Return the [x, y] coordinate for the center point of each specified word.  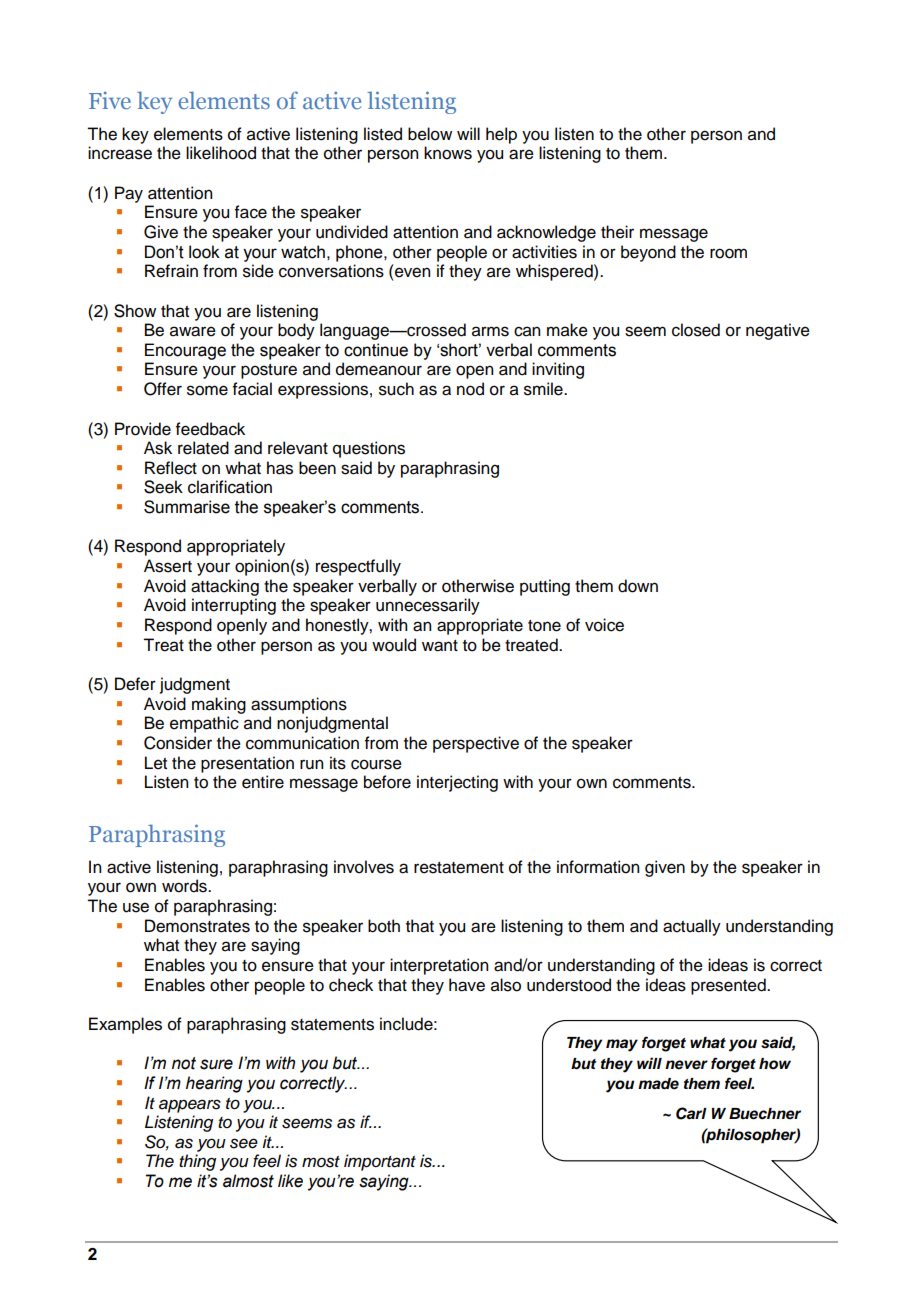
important [380, 1162]
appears [190, 1106]
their [617, 232]
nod [470, 389]
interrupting [234, 606]
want [440, 646]
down [638, 586]
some [207, 390]
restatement [459, 868]
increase [120, 153]
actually [692, 927]
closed [696, 330]
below [430, 134]
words [185, 886]
